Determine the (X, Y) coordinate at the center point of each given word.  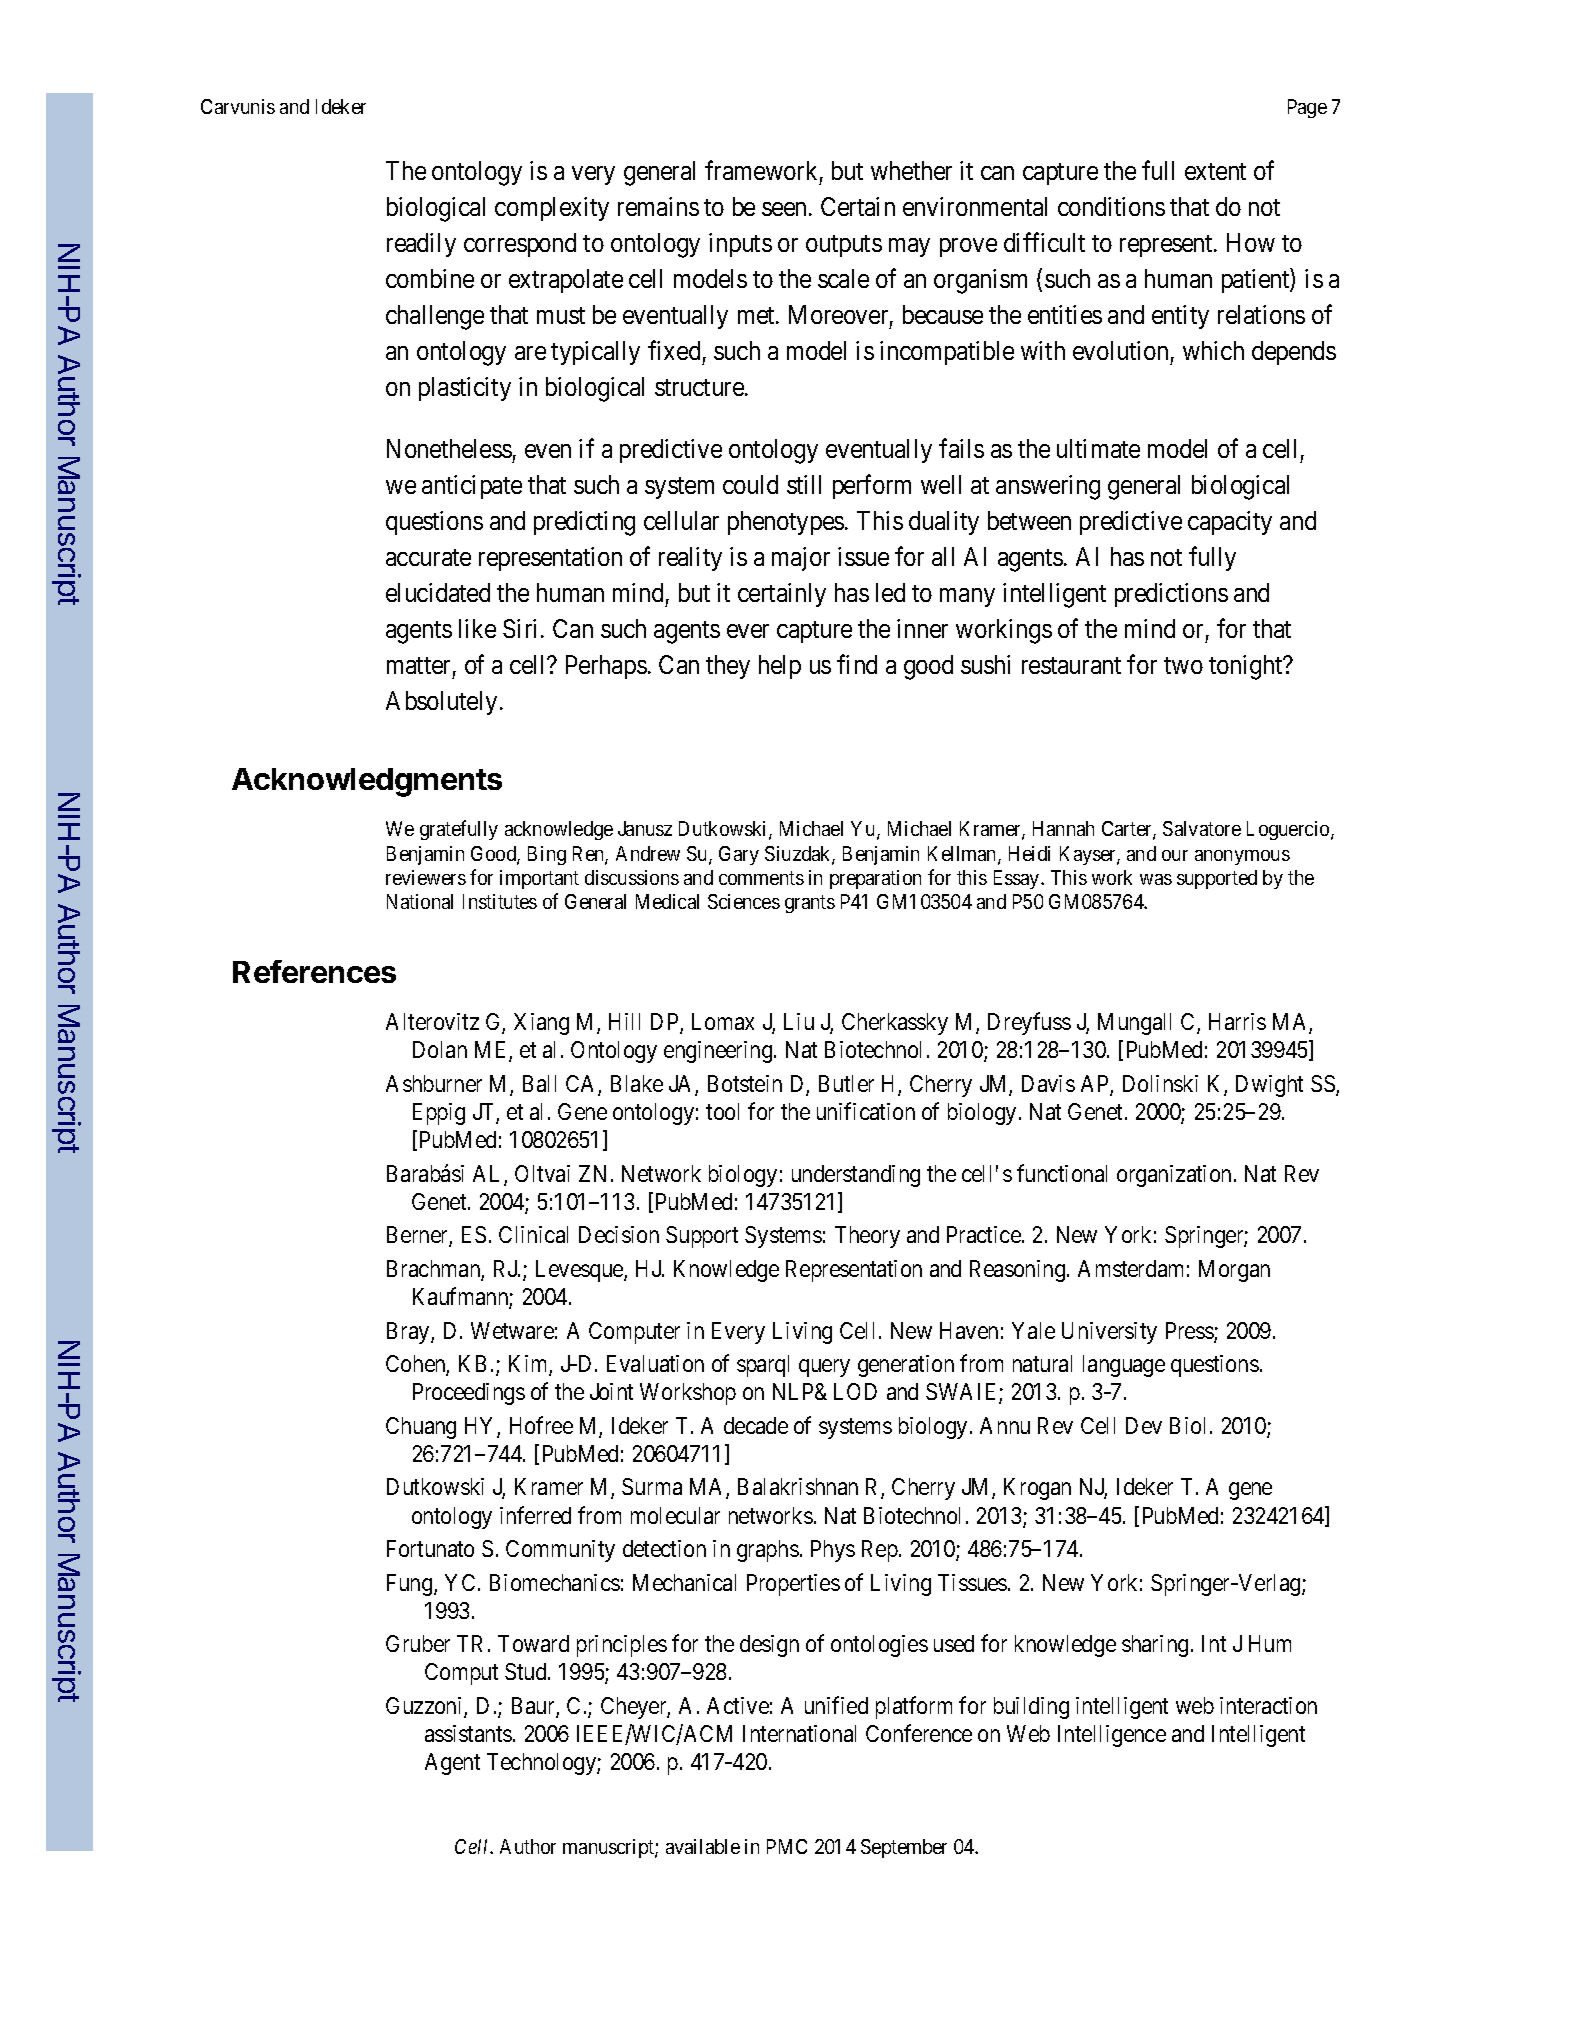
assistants (468, 1733)
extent (1215, 172)
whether (911, 170)
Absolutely (441, 703)
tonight (1247, 667)
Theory (867, 1237)
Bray (409, 1333)
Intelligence (1112, 1736)
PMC (787, 1846)
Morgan (1234, 1271)
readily (421, 245)
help (780, 667)
